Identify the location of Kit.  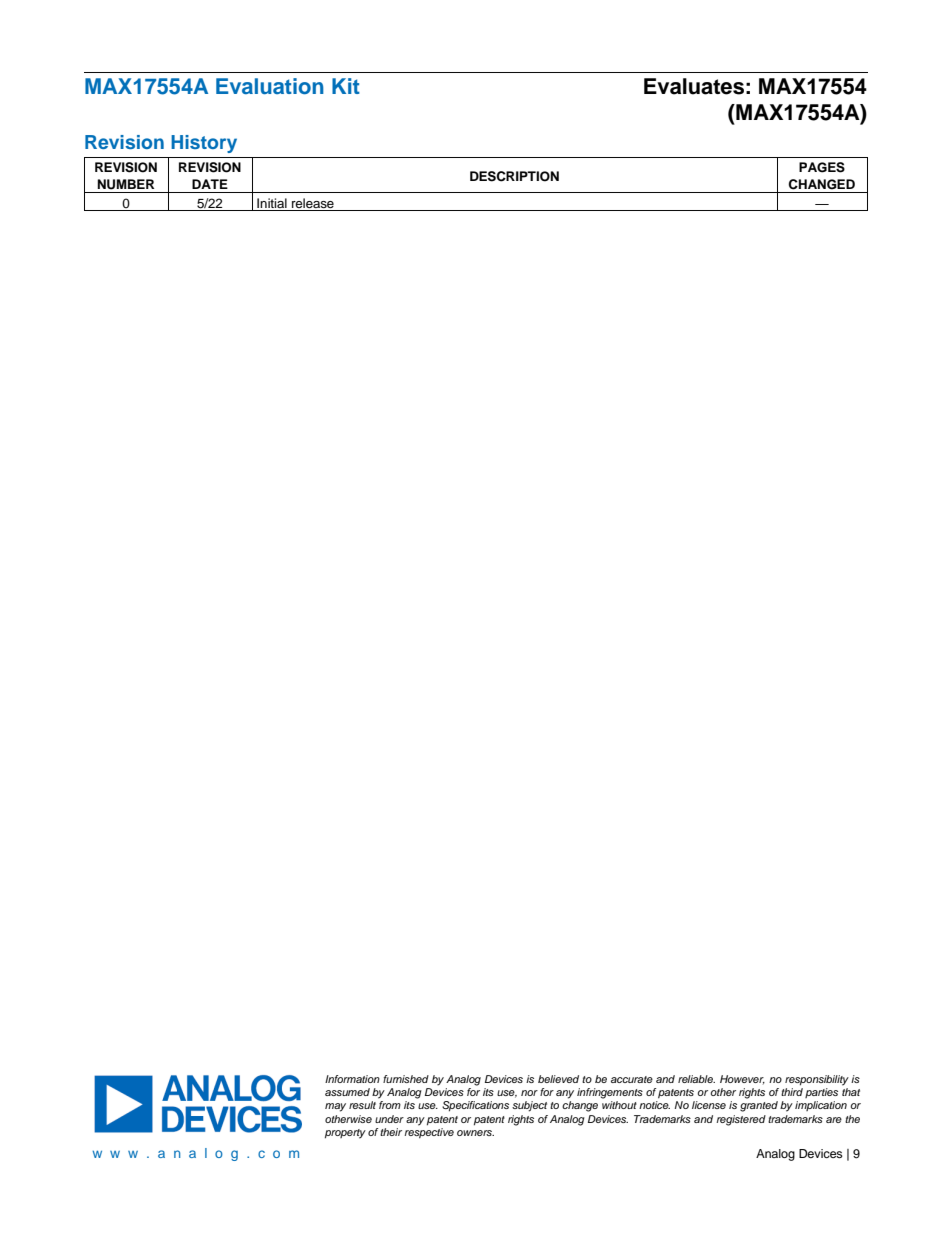
(346, 86).
